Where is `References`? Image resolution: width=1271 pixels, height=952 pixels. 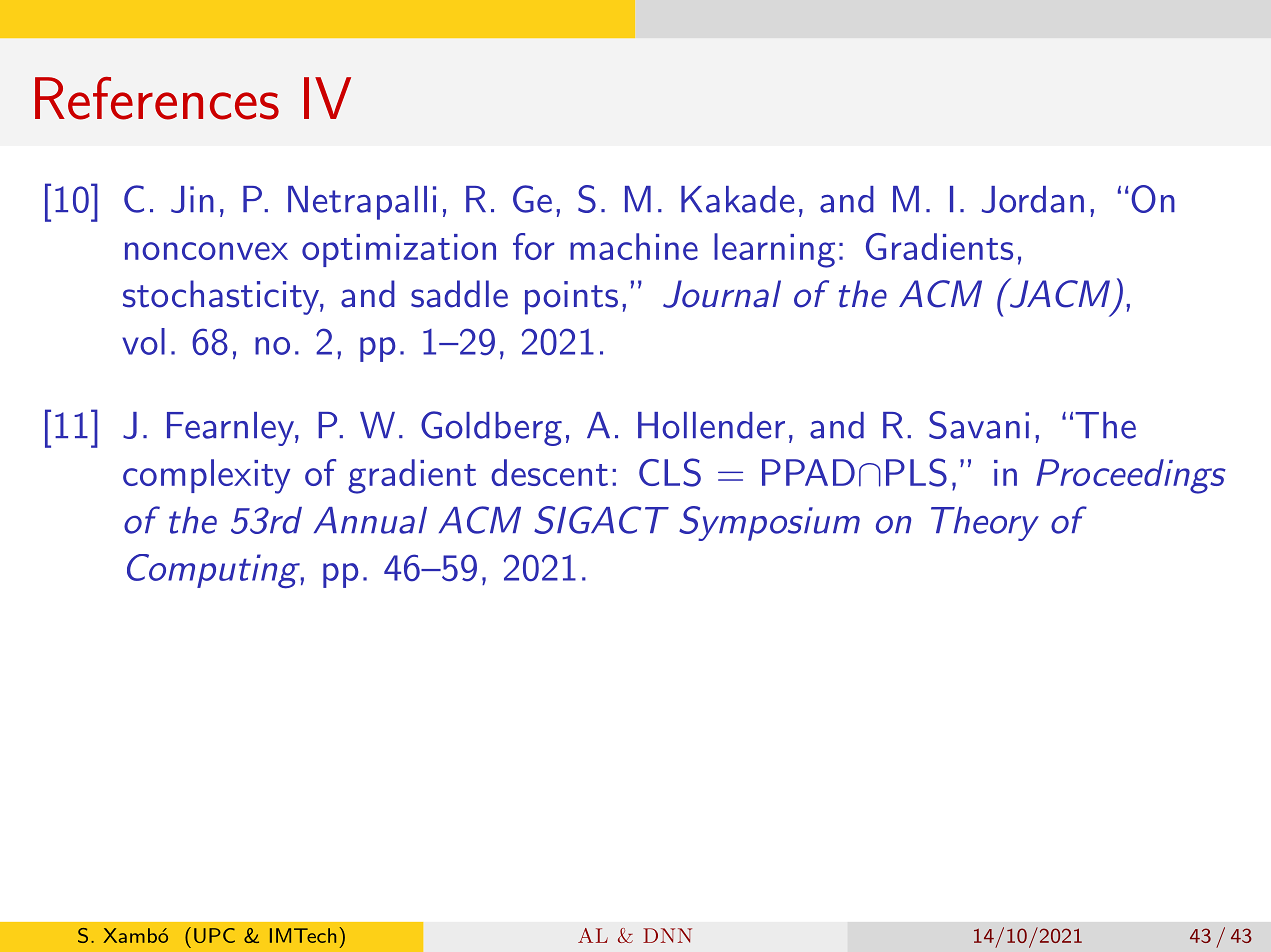 References is located at coordinates (157, 98).
